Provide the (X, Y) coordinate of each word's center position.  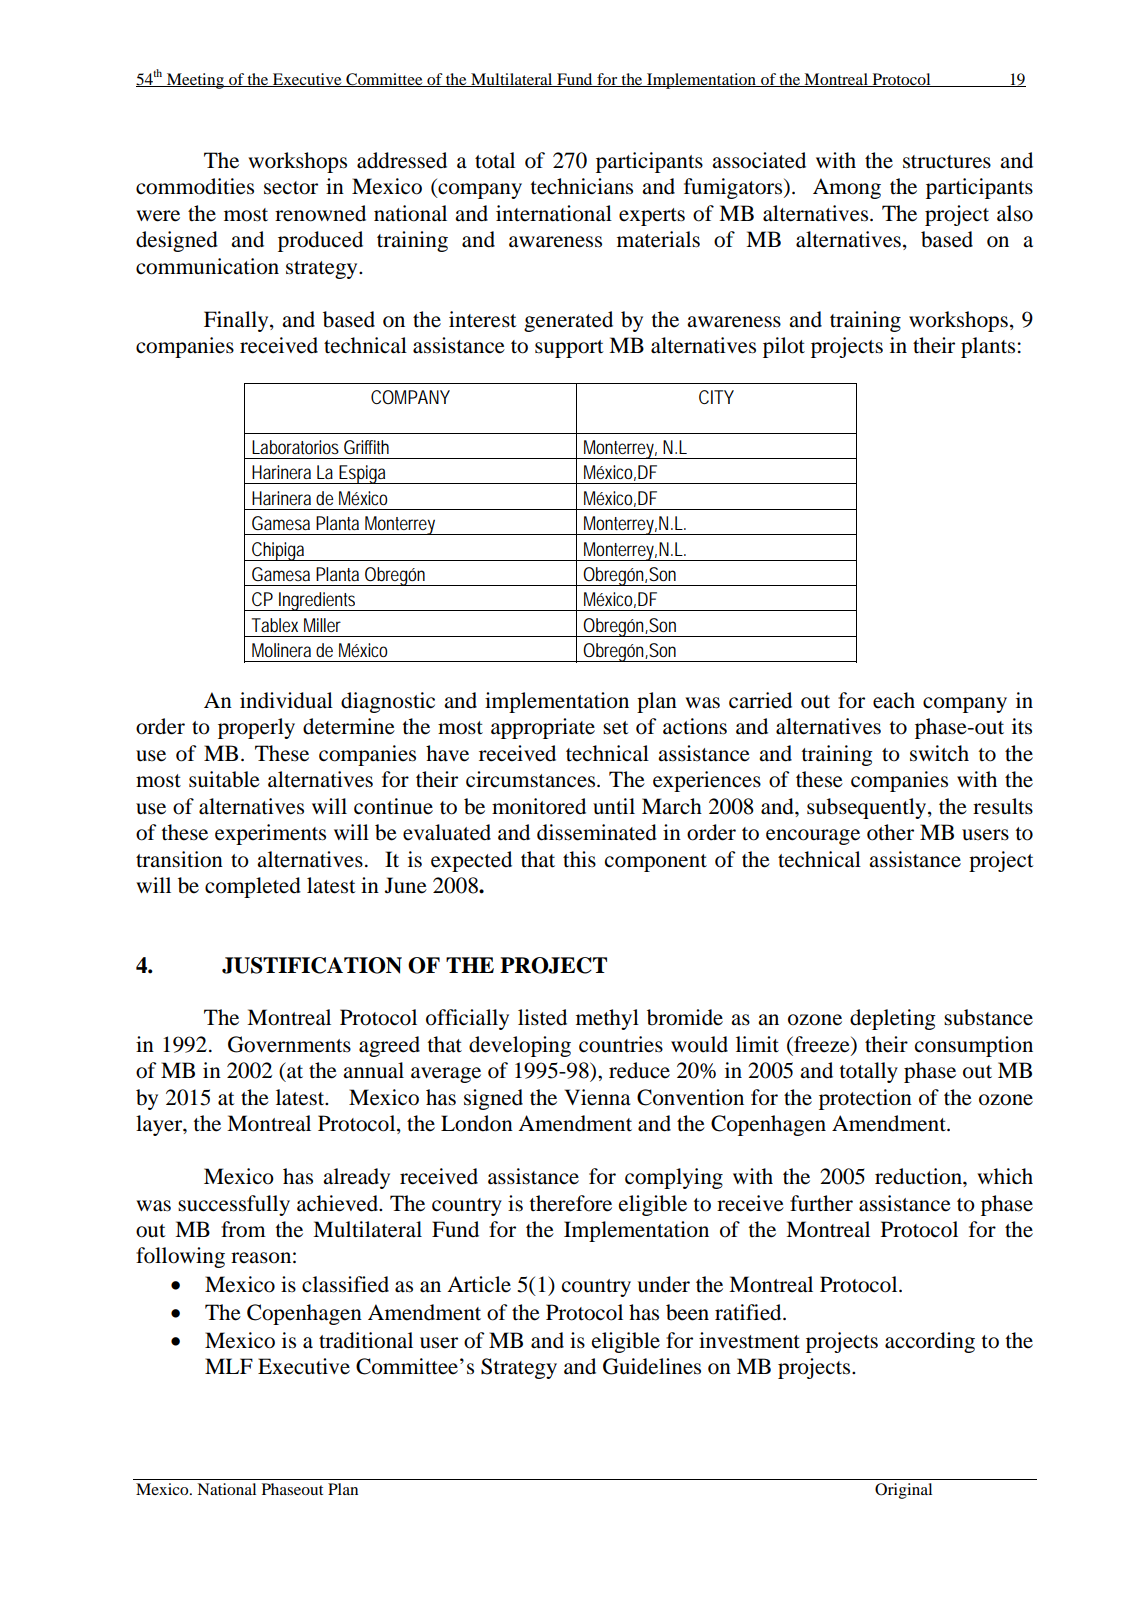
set (616, 728)
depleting (893, 1019)
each (894, 700)
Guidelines (652, 1366)
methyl (607, 1019)
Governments (289, 1044)
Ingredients (318, 601)
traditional (366, 1340)
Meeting (195, 81)
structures (947, 162)
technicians (581, 186)
